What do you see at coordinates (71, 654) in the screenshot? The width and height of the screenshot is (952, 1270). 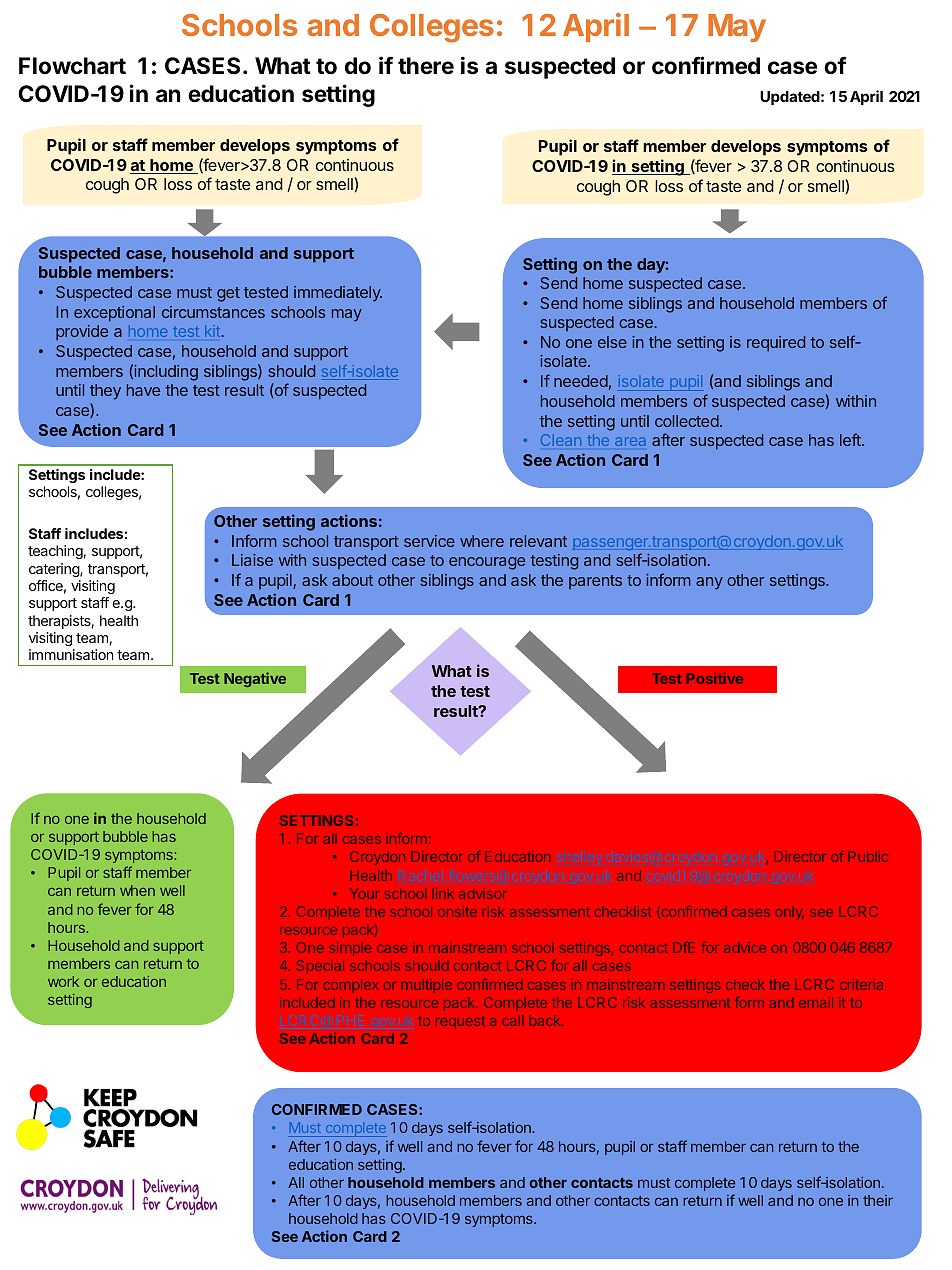 I see `immunisation` at bounding box center [71, 654].
